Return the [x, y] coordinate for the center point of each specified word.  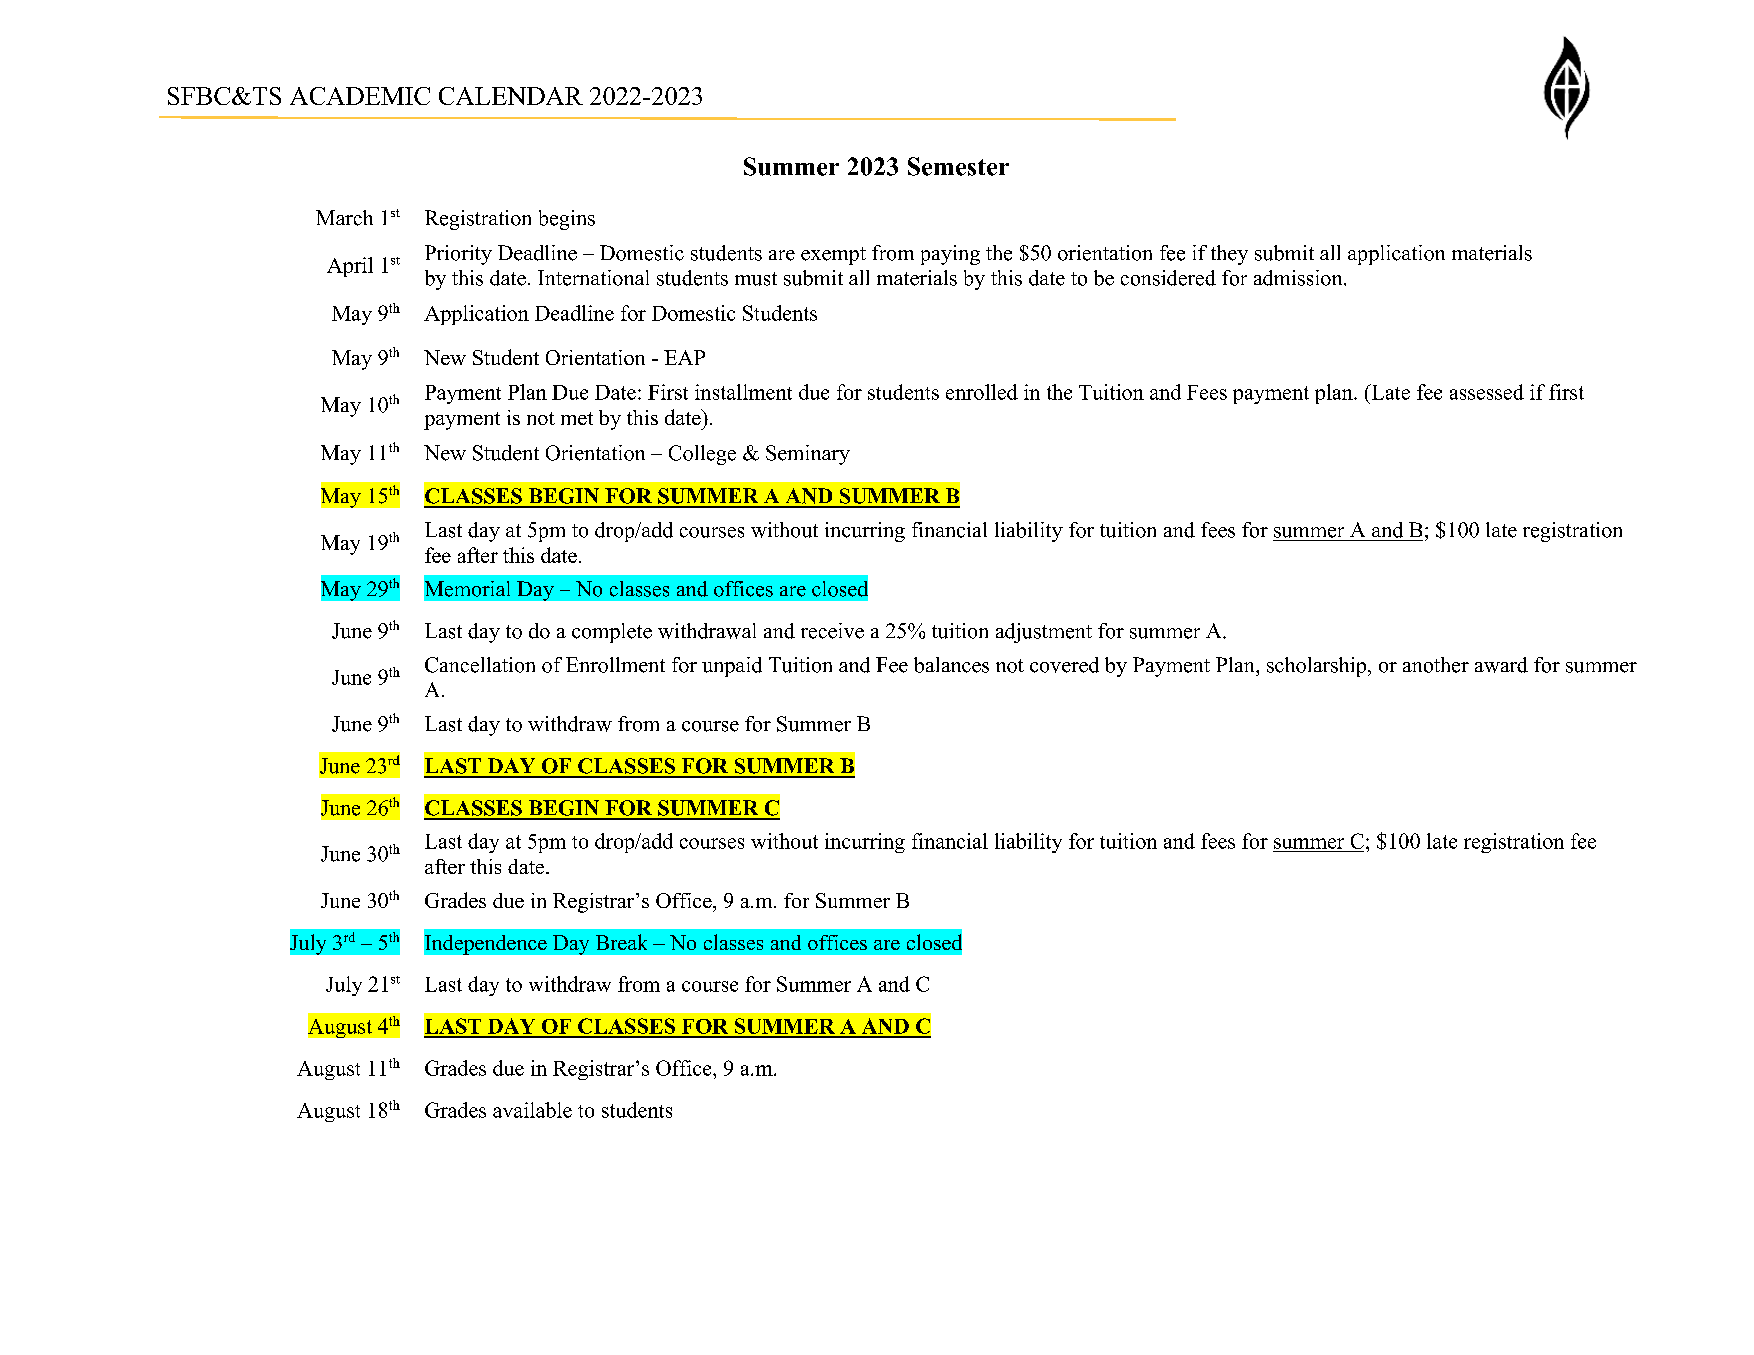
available [532, 1110]
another [1436, 665]
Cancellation [480, 665]
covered [1064, 665]
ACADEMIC [360, 96]
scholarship [1318, 667]
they [1229, 255]
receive [832, 631]
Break [621, 942]
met [577, 418]
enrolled [982, 392]
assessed [1487, 392]
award [1501, 665]
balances [951, 665]
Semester [958, 166]
